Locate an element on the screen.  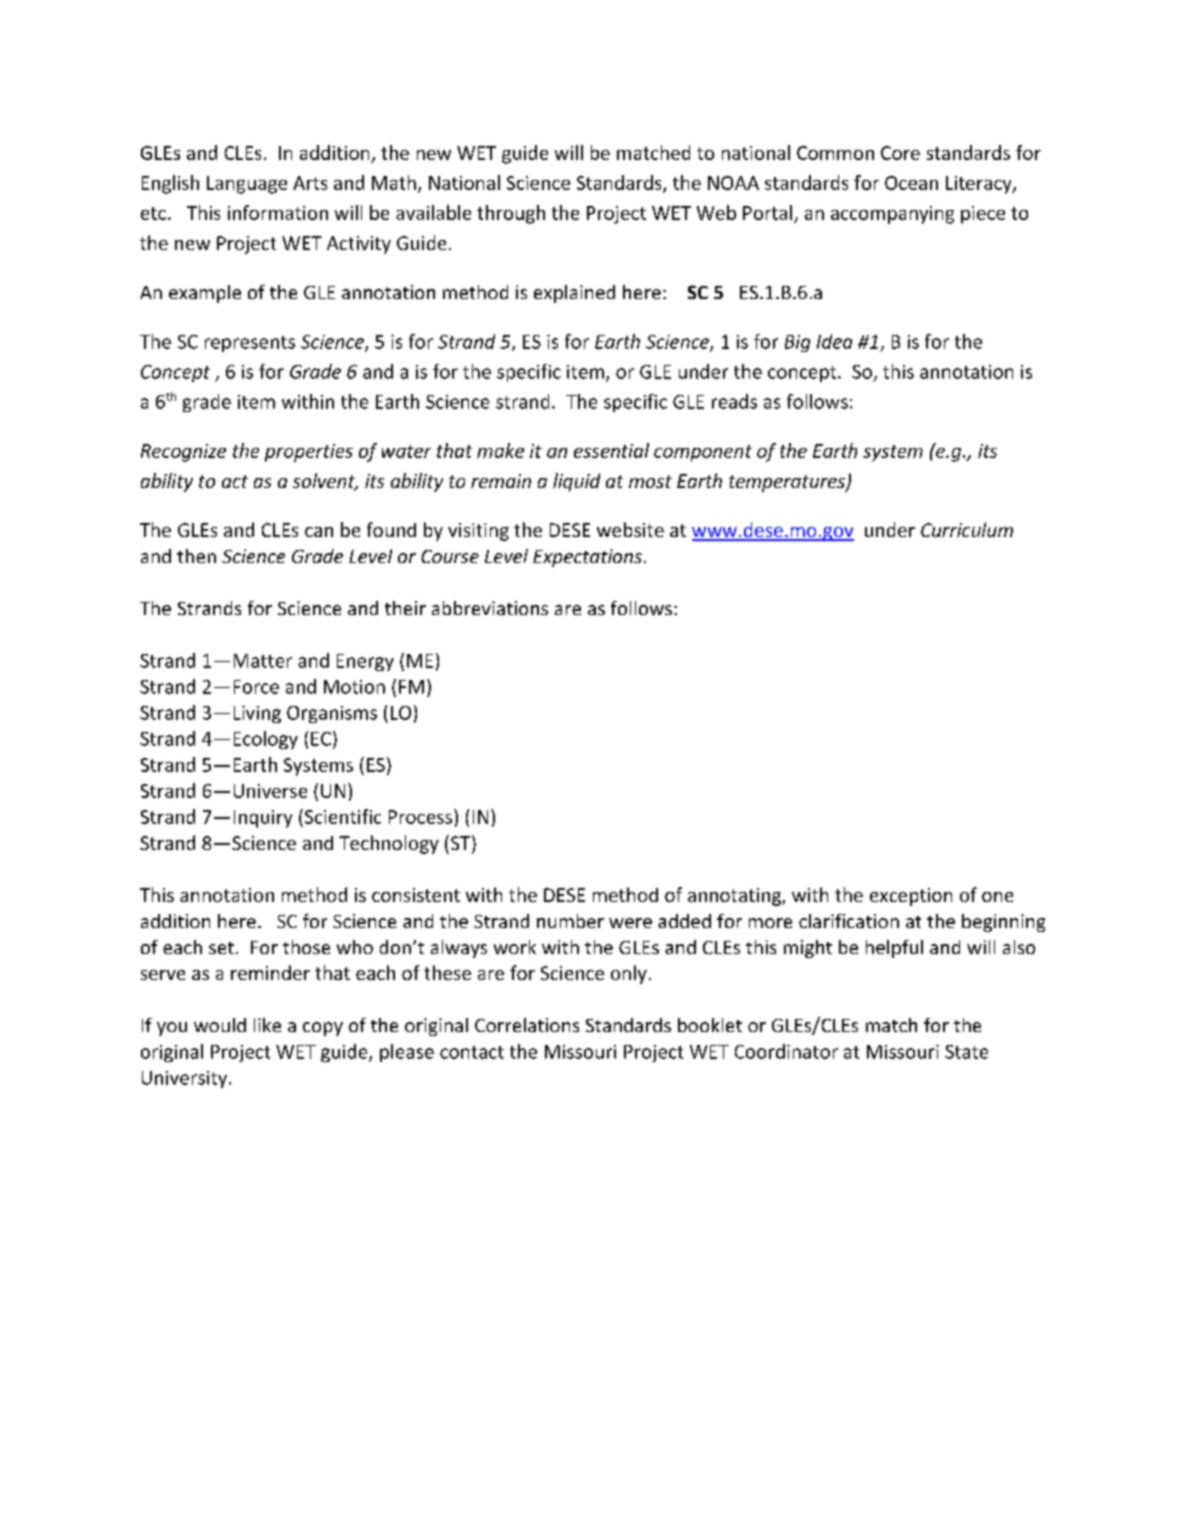
like is located at coordinates (267, 1025).
